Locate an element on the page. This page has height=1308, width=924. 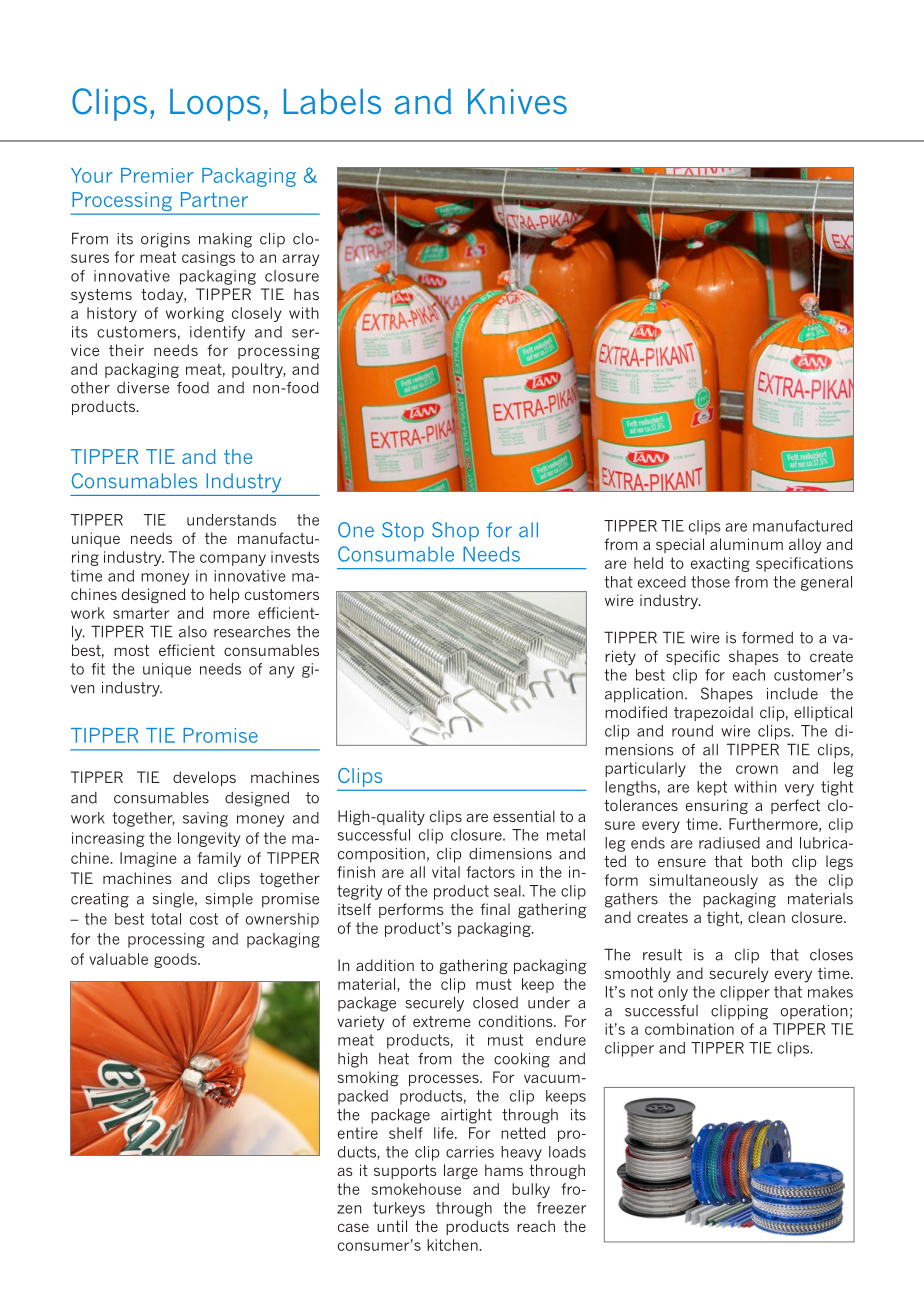
vital is located at coordinates (446, 872).
